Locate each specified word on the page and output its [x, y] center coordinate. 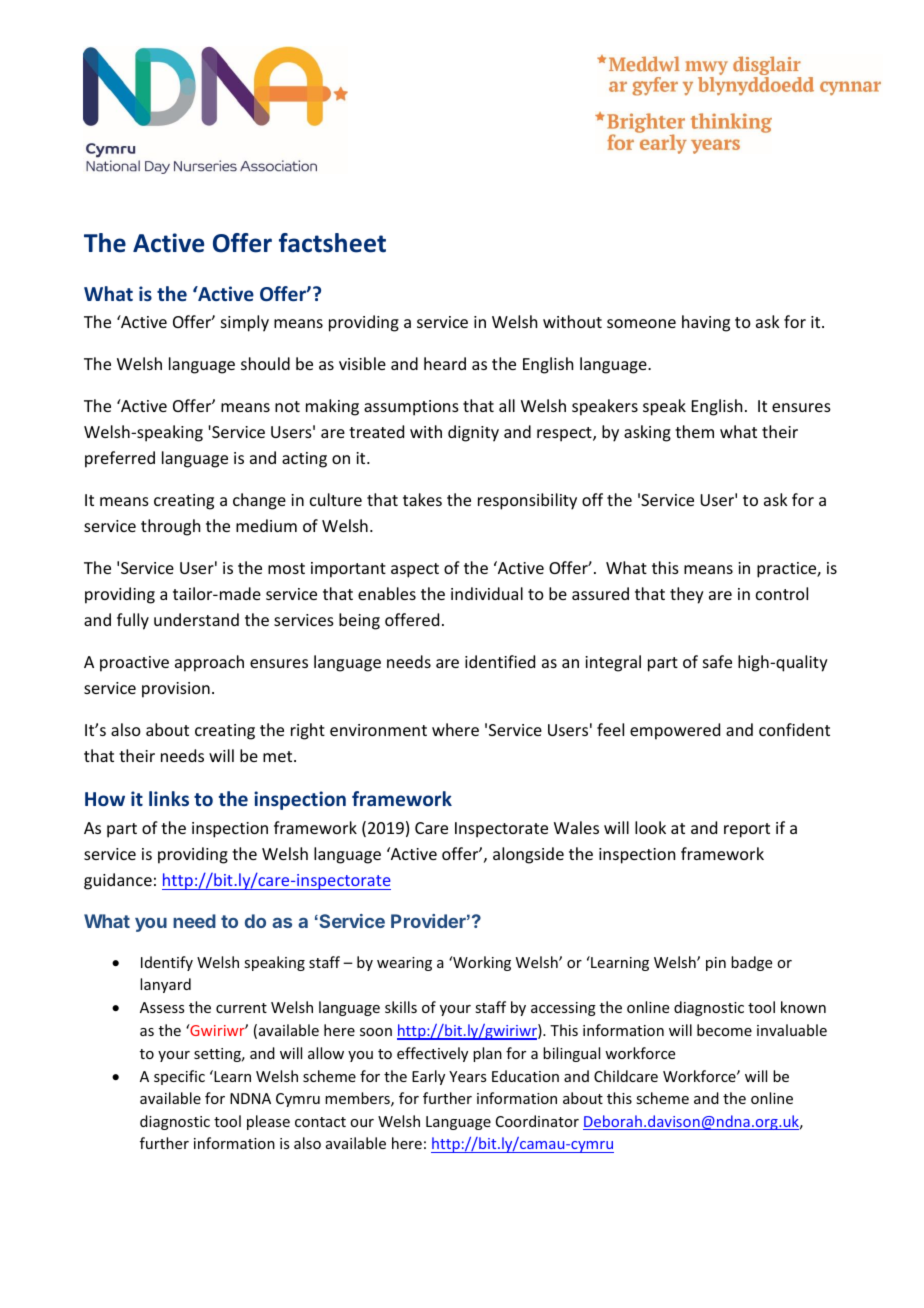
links [169, 798]
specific [179, 1077]
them [694, 431]
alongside [528, 855]
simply [245, 323]
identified [500, 661]
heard [445, 363]
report [747, 830]
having [706, 323]
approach [209, 663]
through [170, 527]
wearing [404, 964]
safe [717, 661]
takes [422, 499]
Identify [167, 963]
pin [716, 964]
